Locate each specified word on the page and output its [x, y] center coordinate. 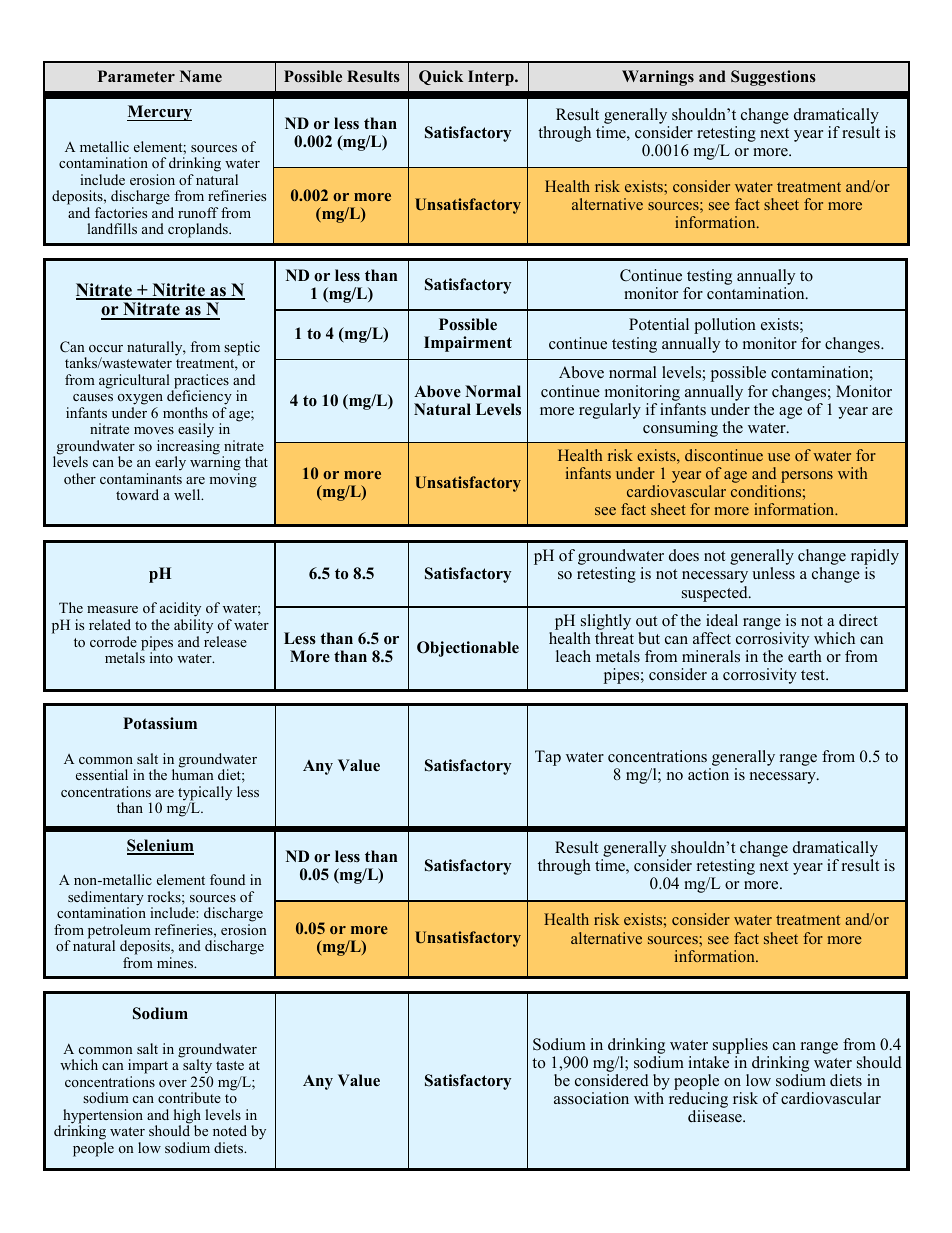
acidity [180, 611]
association [591, 1098]
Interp [492, 78]
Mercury [159, 113]
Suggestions [773, 78]
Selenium [160, 846]
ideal [722, 620]
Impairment [468, 344]
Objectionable [468, 649]
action [708, 774]
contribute [189, 1097]
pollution [725, 326]
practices [200, 382]
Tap [548, 758]
